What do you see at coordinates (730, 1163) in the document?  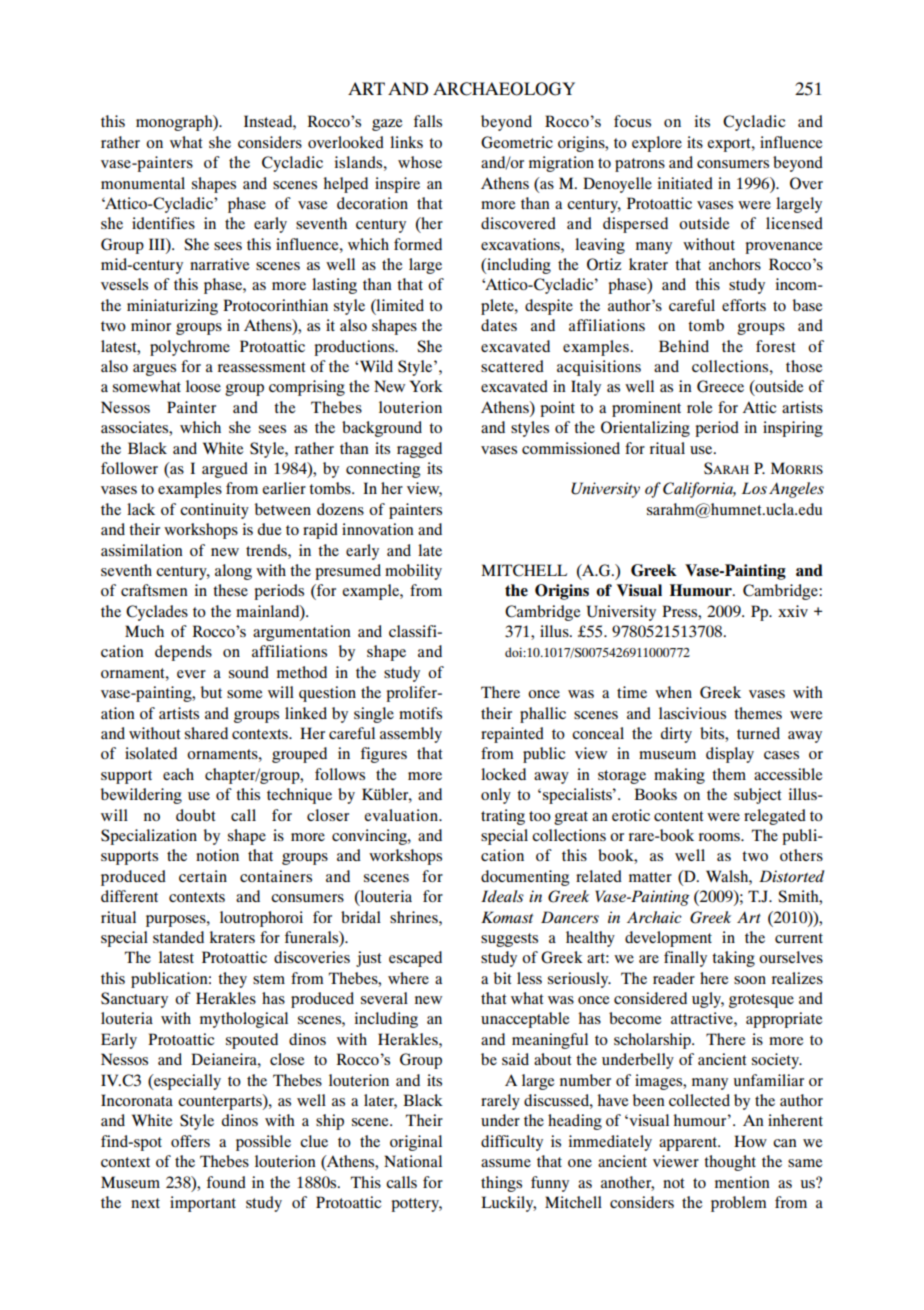 I see `thought` at bounding box center [730, 1163].
